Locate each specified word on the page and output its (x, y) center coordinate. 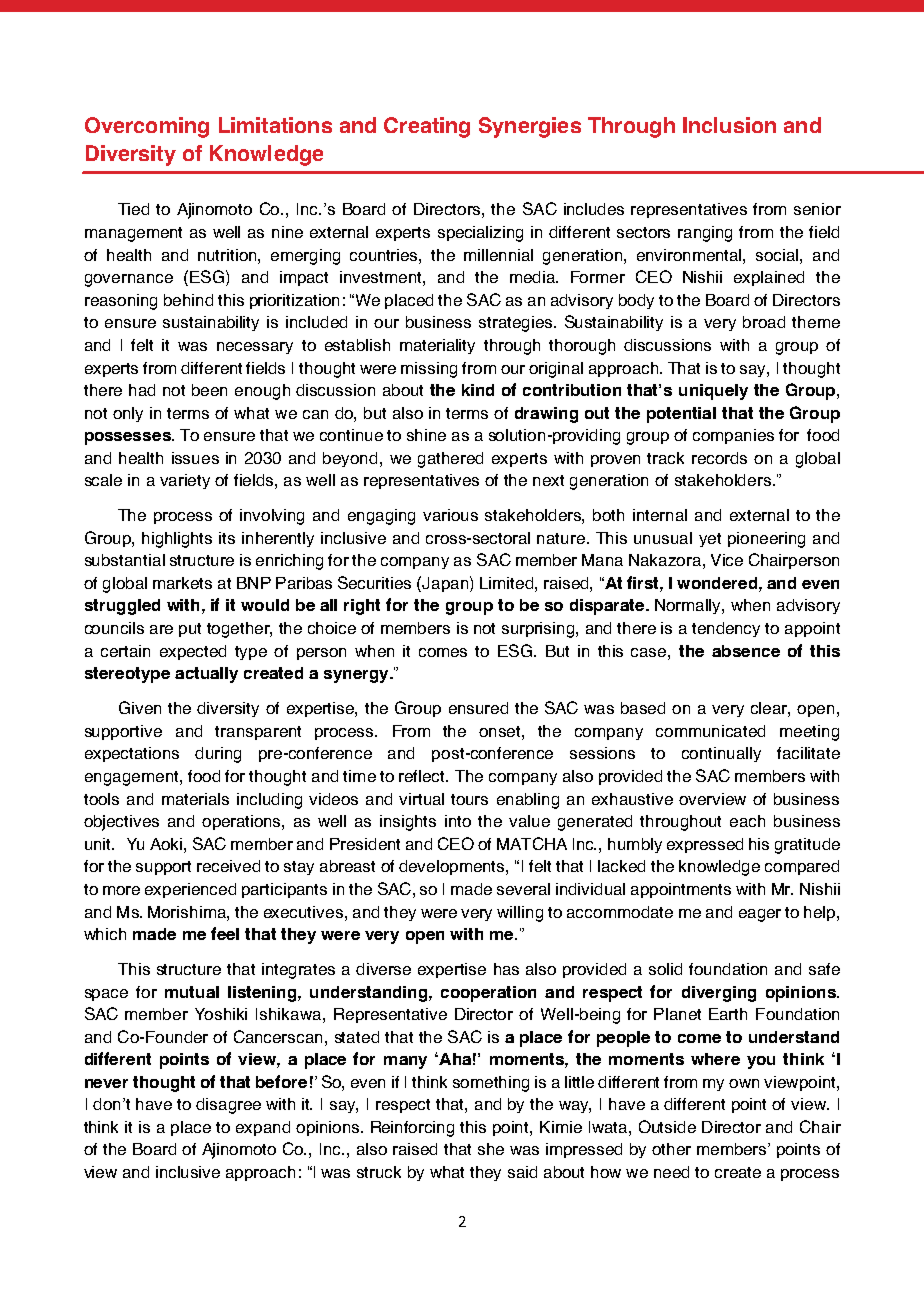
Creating (427, 127)
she (491, 1149)
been (209, 390)
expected (193, 652)
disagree (228, 1106)
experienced (190, 890)
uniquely (713, 392)
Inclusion (729, 125)
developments (453, 867)
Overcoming (147, 127)
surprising (539, 630)
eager (760, 915)
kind (478, 390)
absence (746, 651)
